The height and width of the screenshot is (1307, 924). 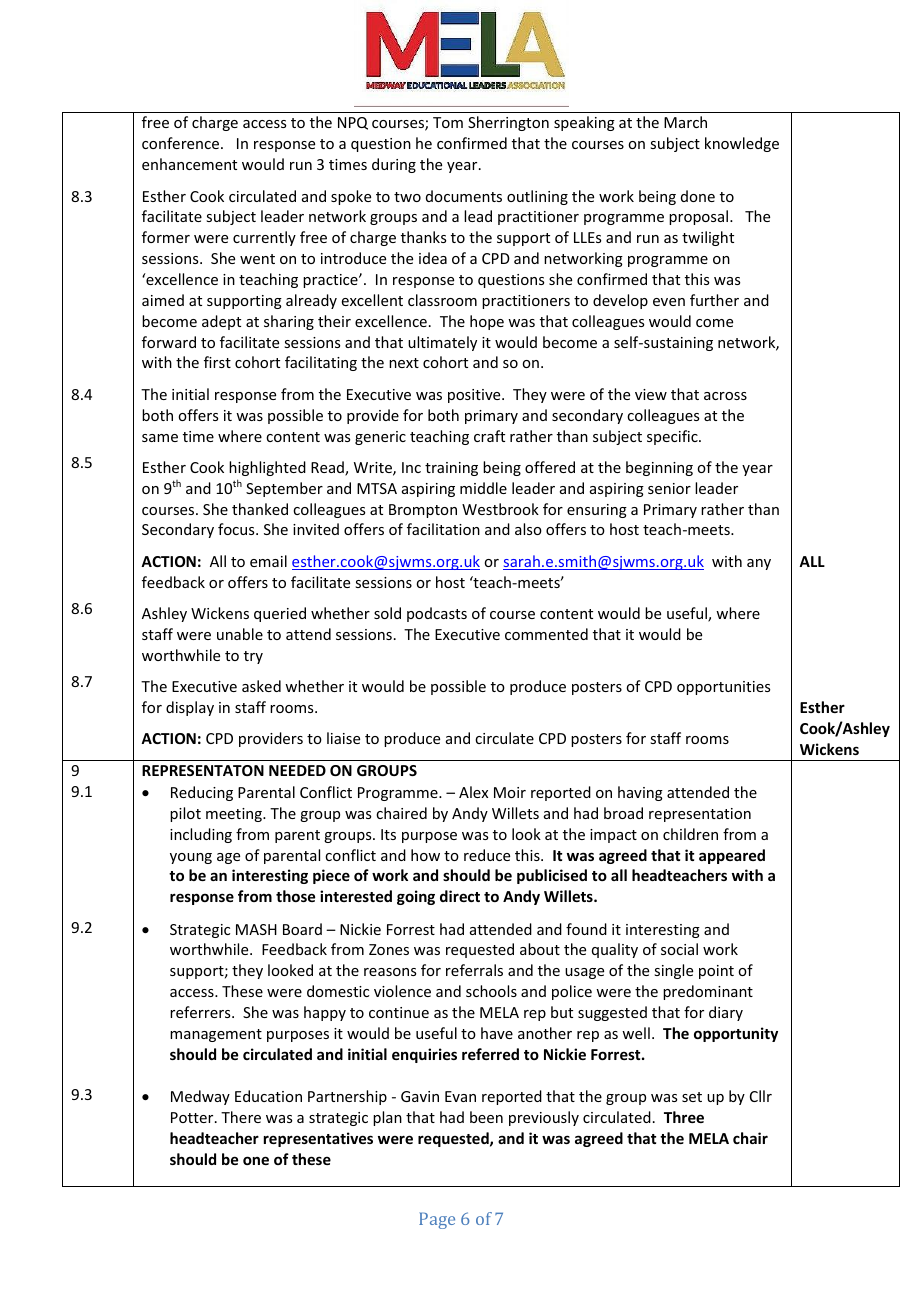 I want to click on March, so click(x=685, y=122).
